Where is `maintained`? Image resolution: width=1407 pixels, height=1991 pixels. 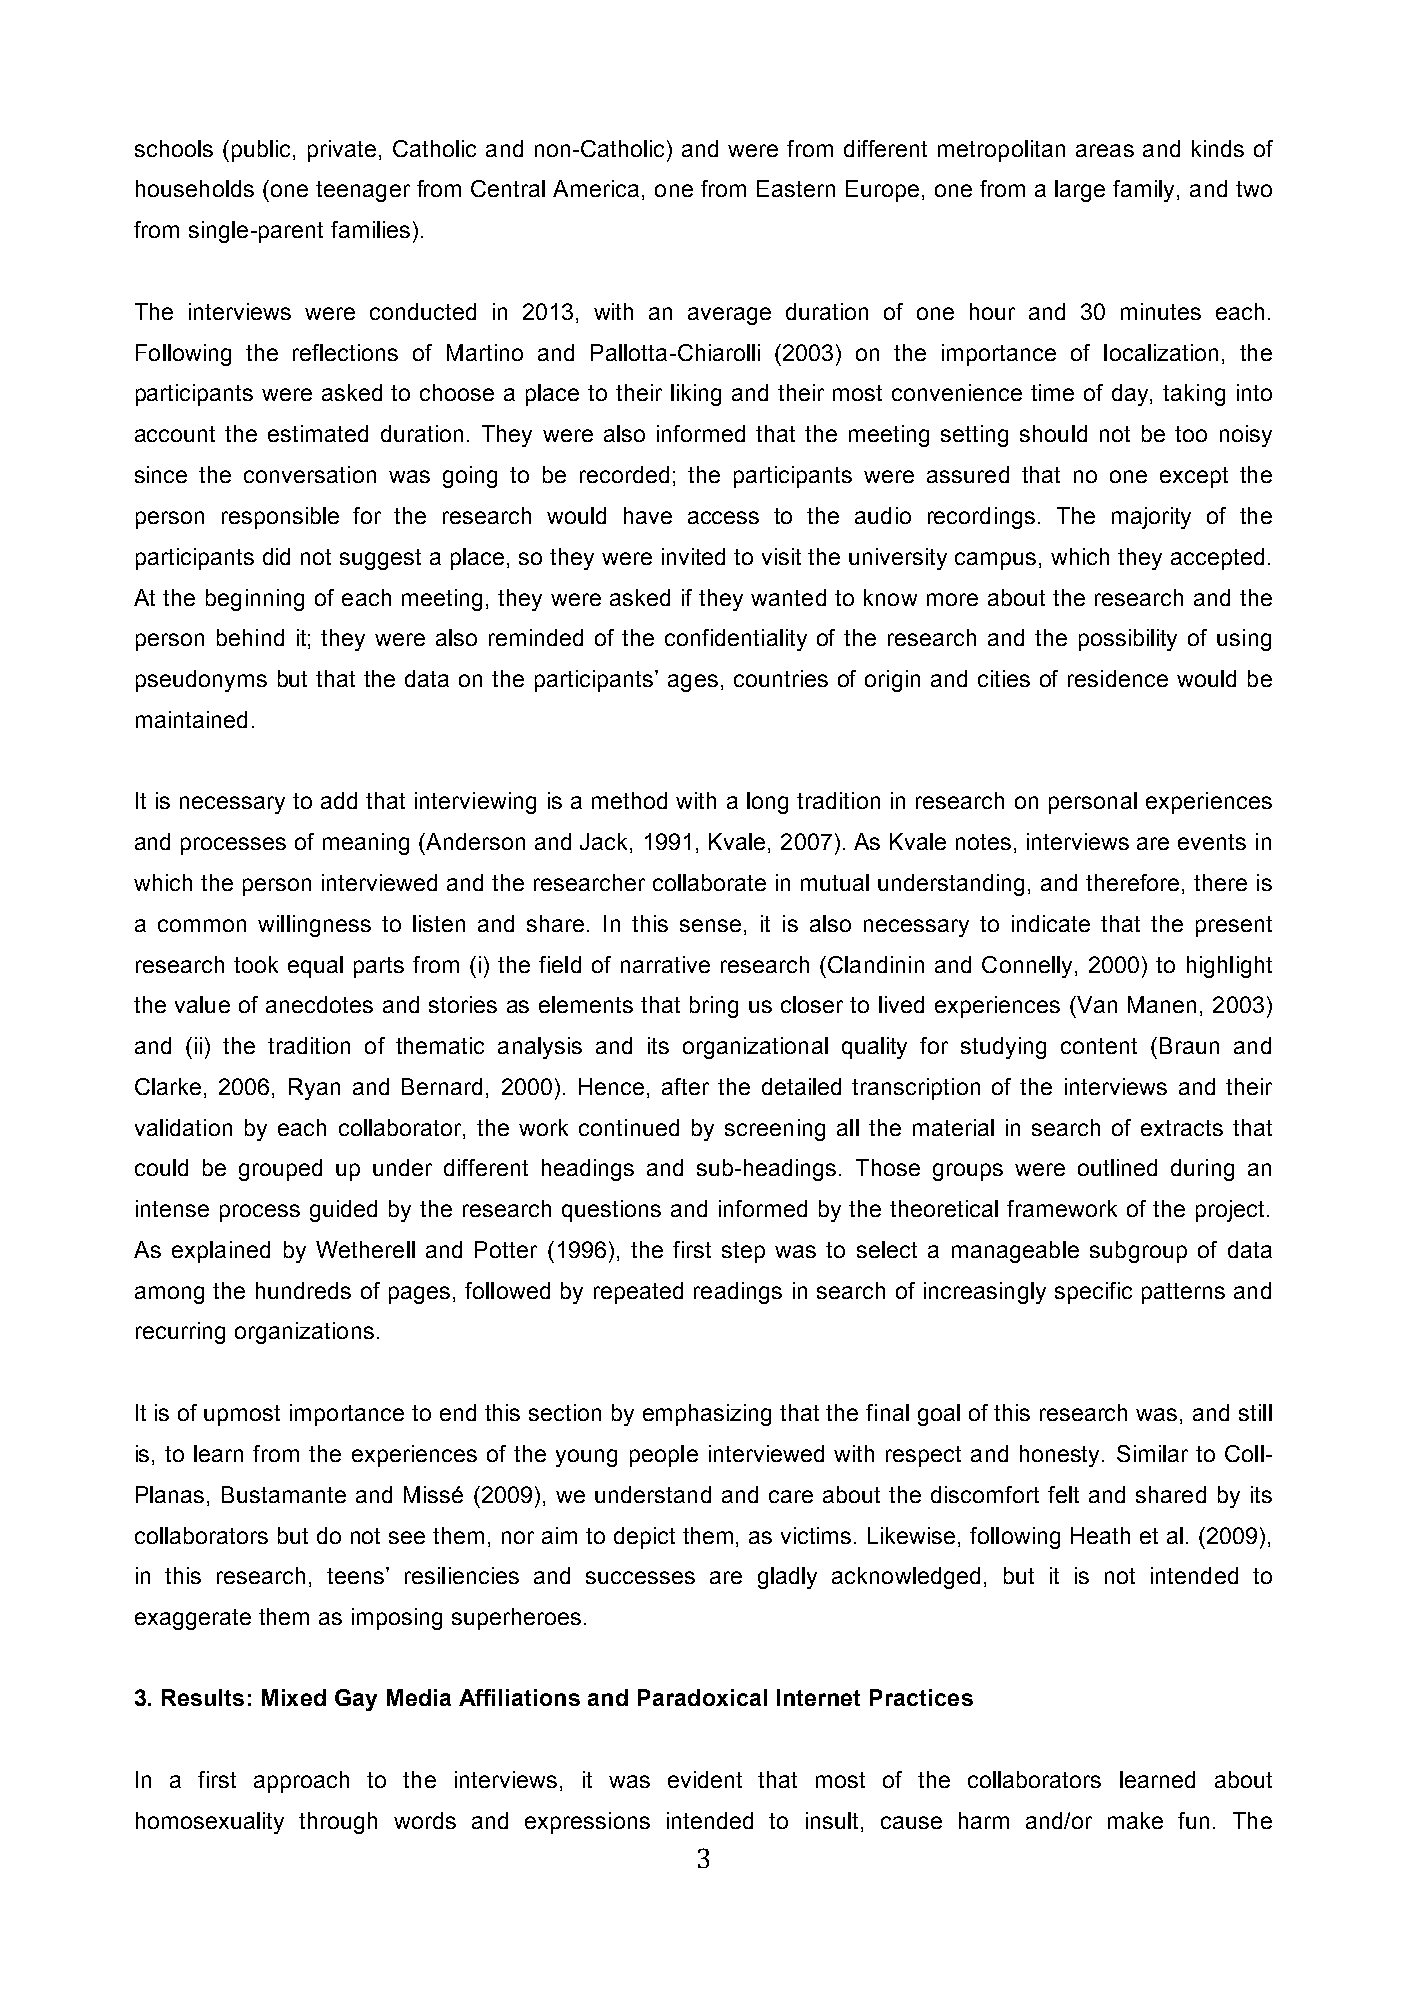 maintained is located at coordinates (191, 719).
